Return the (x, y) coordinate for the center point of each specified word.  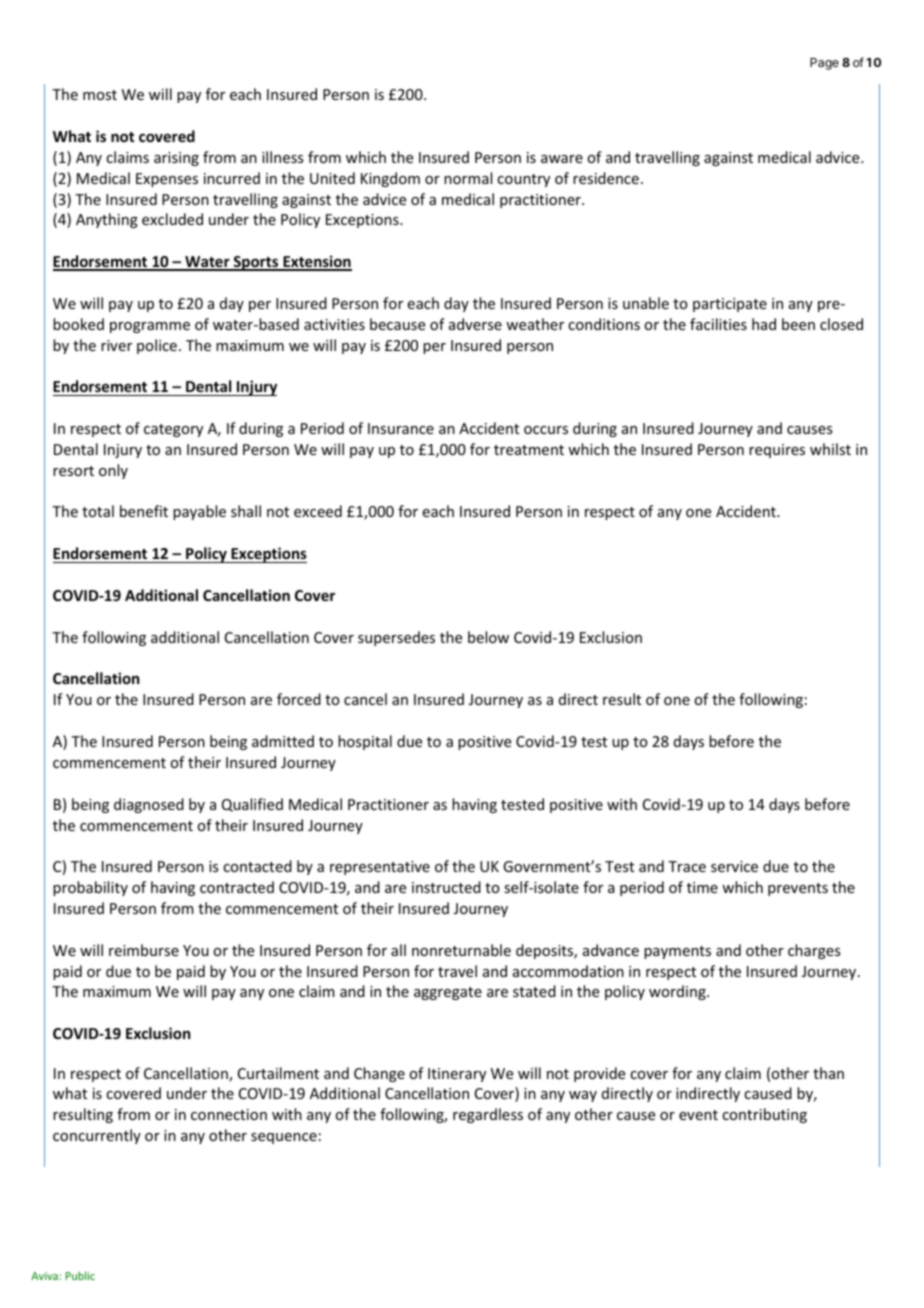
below (488, 637)
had (764, 324)
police (157, 346)
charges (814, 951)
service (734, 866)
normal (468, 178)
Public (80, 1275)
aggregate (448, 993)
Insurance (401, 428)
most (100, 95)
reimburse (144, 950)
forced (299, 699)
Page (824, 64)
